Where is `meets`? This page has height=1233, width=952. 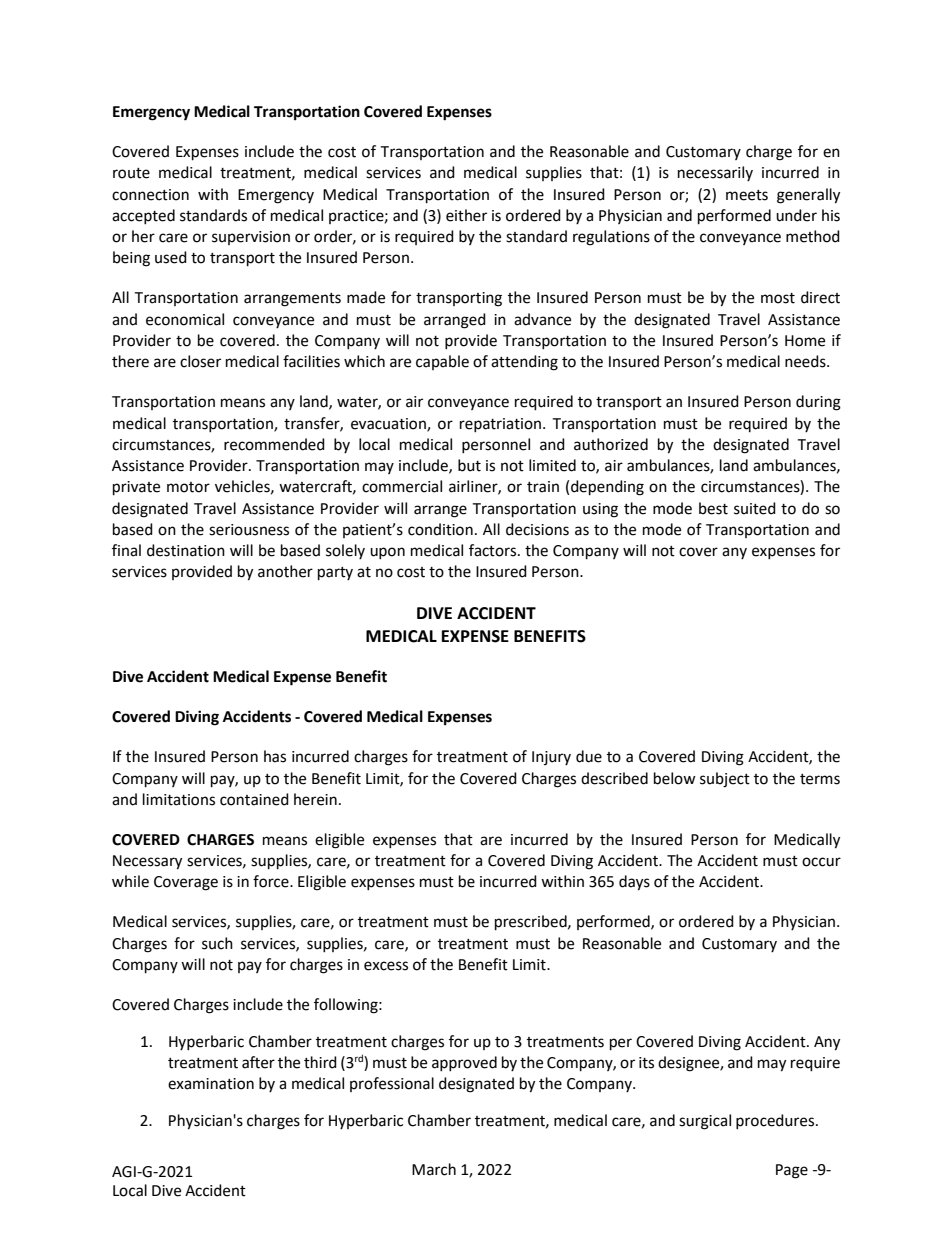
meets is located at coordinates (747, 195).
